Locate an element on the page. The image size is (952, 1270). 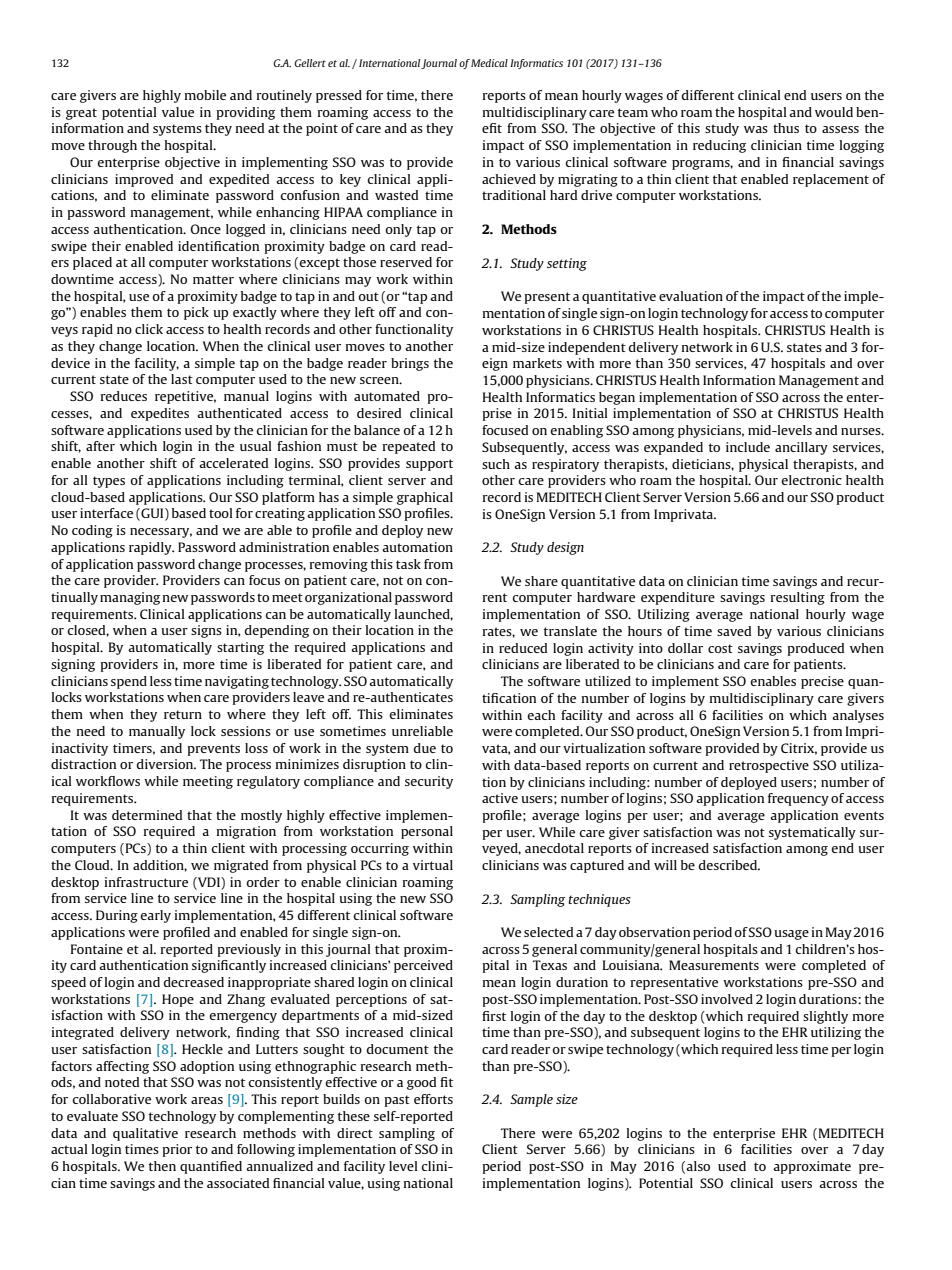
starting is located at coordinates (240, 648).
